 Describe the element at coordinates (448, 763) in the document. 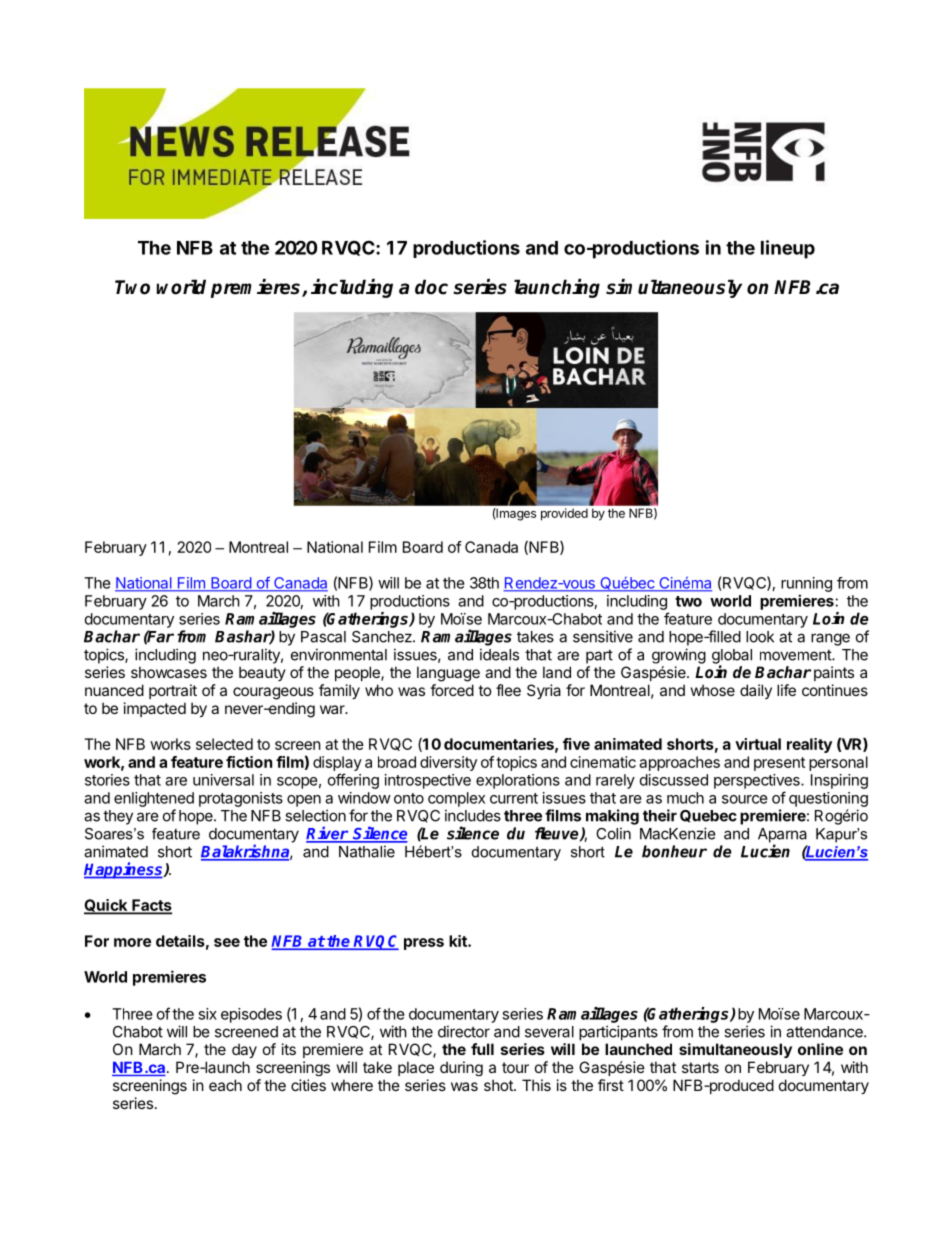

I see `diversity` at that location.
